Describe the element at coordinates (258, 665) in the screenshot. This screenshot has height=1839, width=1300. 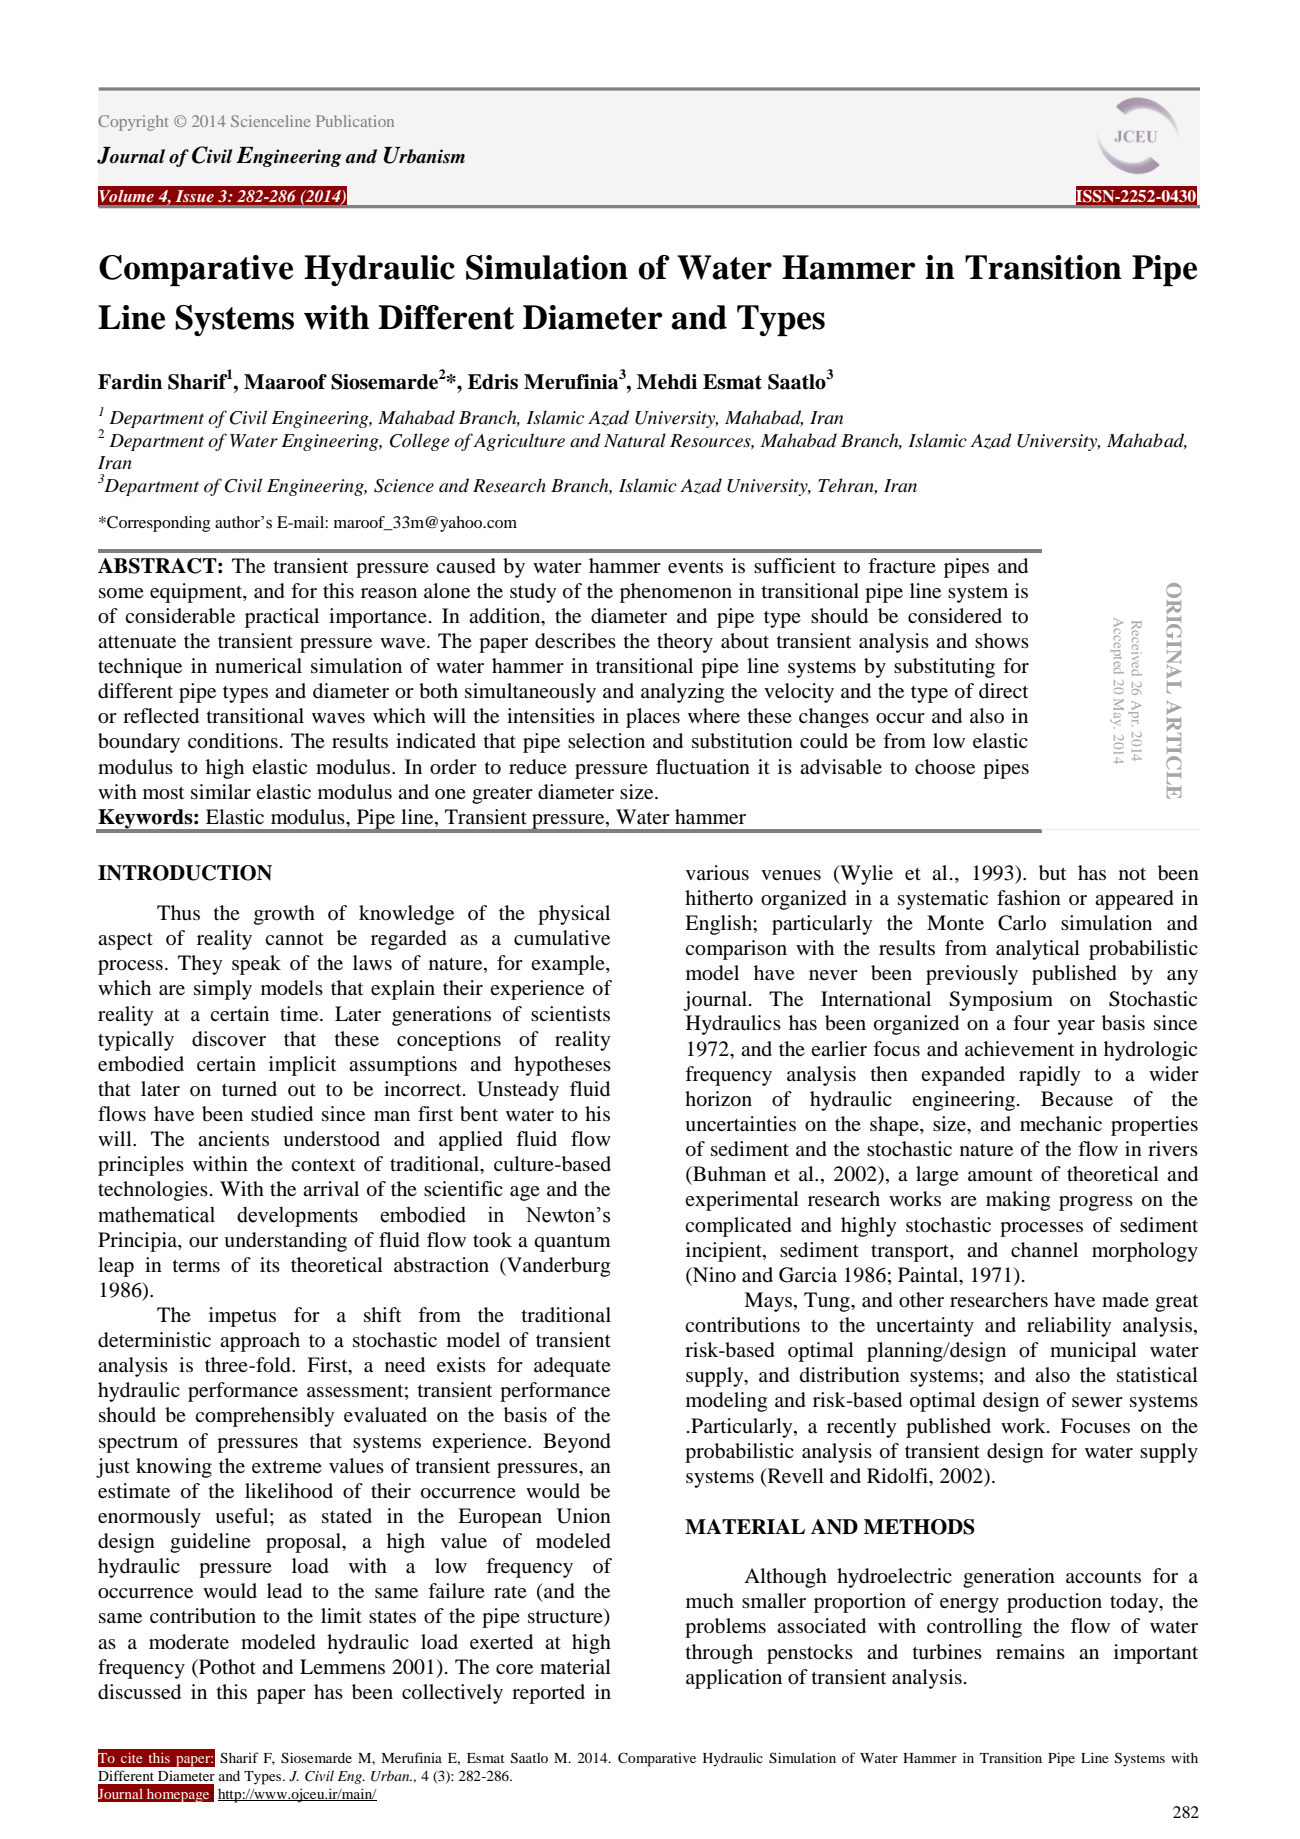
I see `numerical` at that location.
